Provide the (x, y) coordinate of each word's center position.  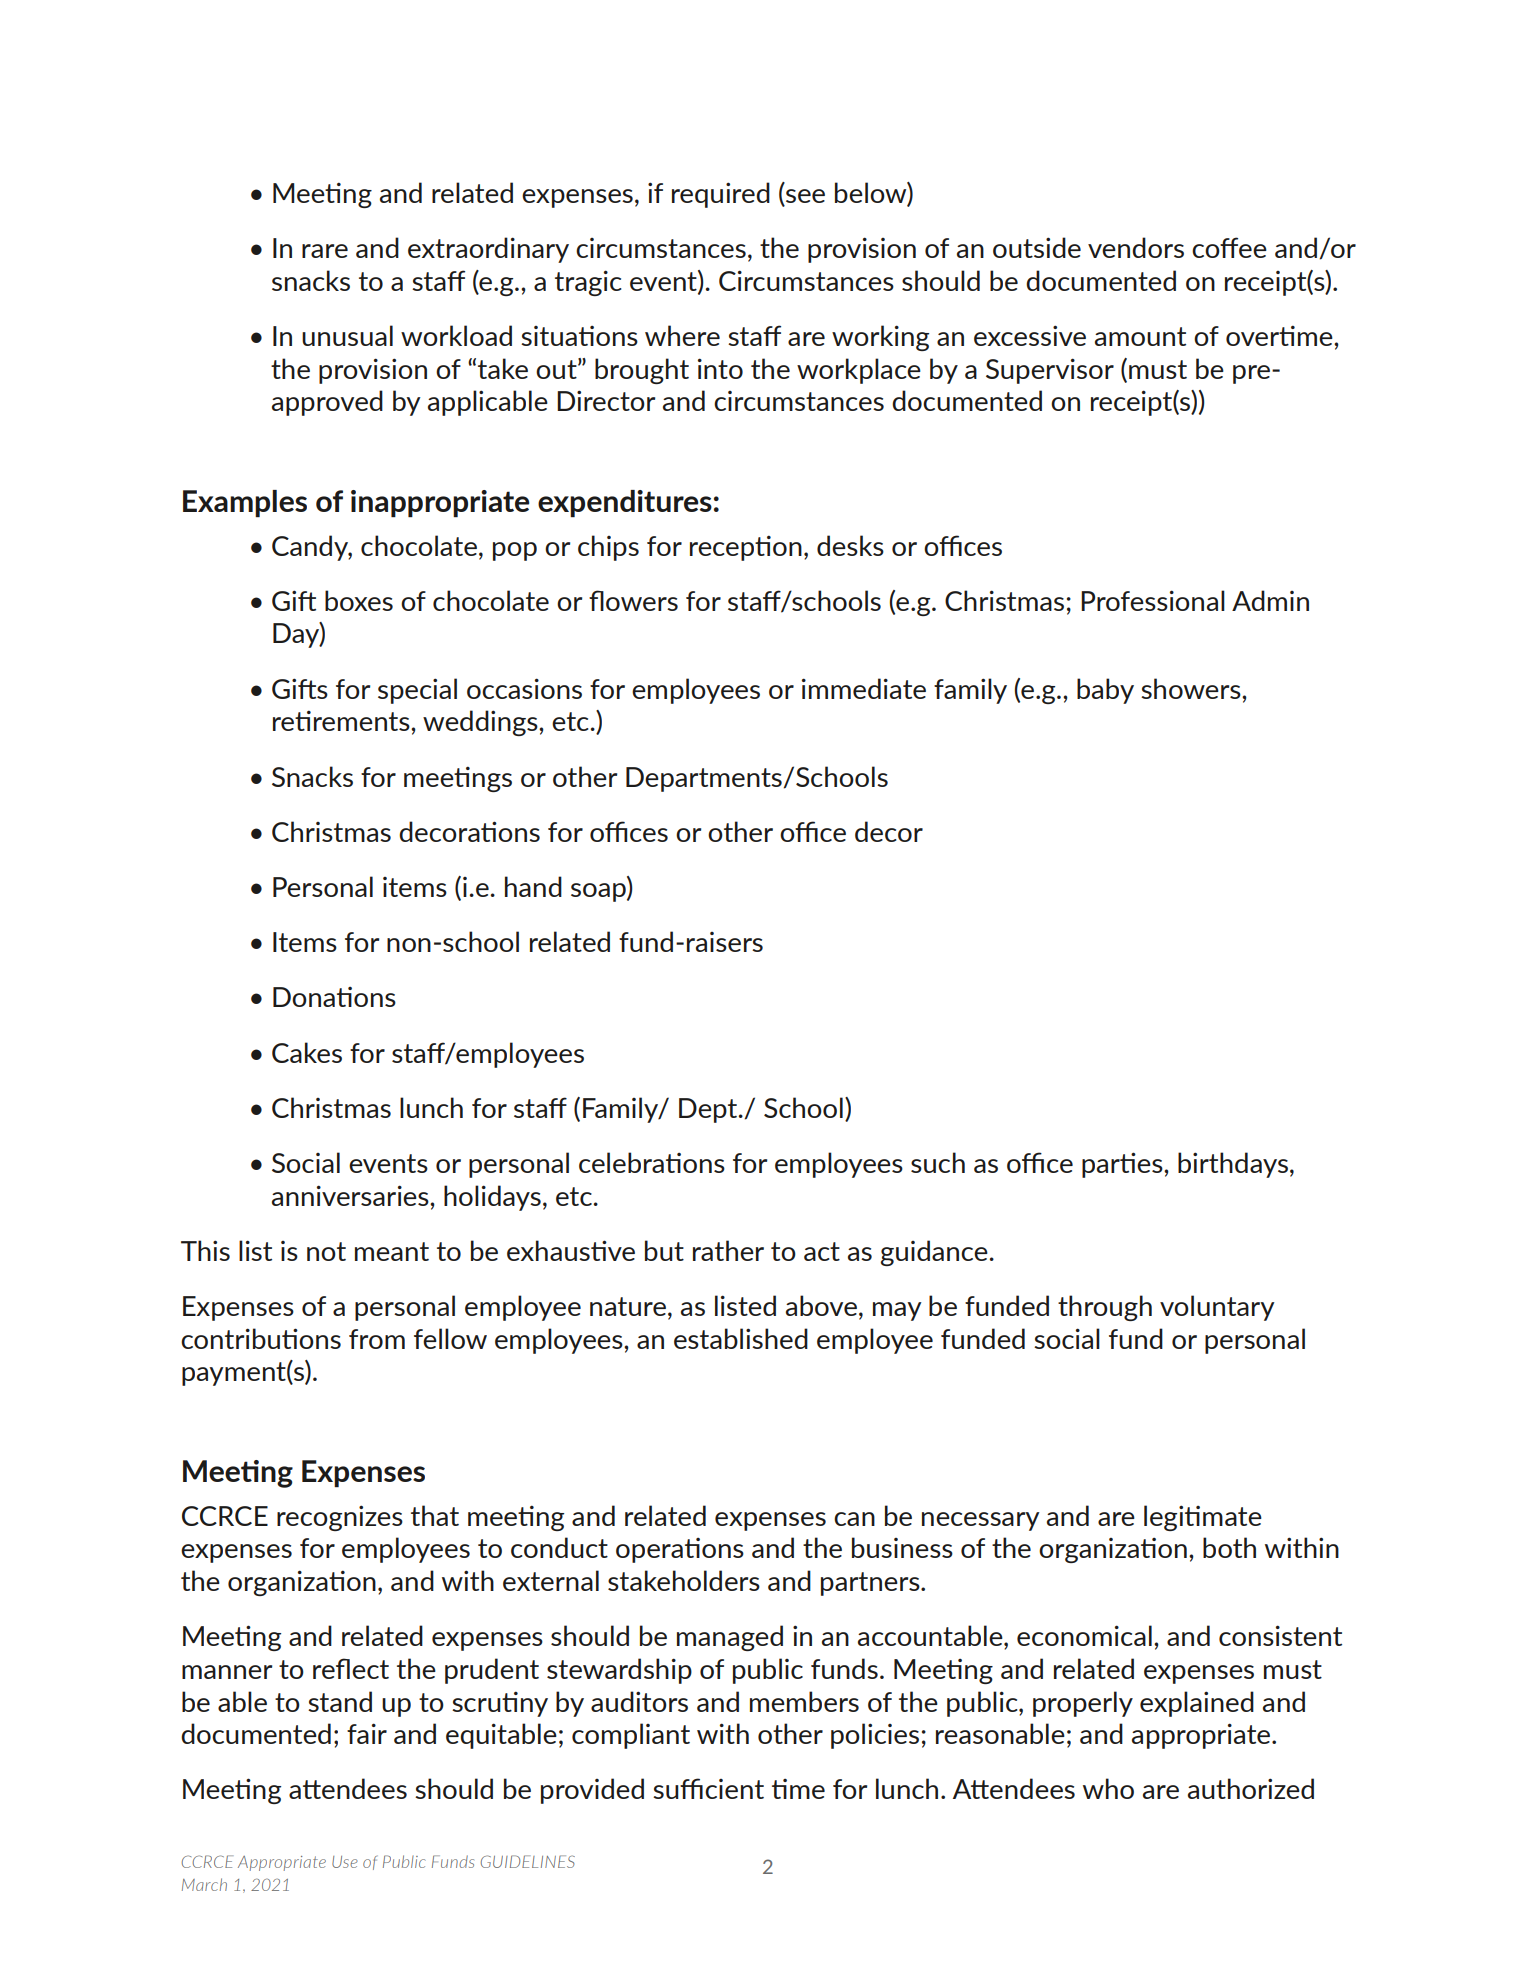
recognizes (340, 1518)
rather (728, 1250)
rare (325, 251)
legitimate (1203, 1518)
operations (680, 1550)
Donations (334, 997)
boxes (359, 600)
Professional (1153, 600)
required (721, 195)
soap (599, 892)
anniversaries (351, 1195)
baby (1105, 691)
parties (1123, 1165)
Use (345, 1862)
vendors (1136, 247)
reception (746, 548)
